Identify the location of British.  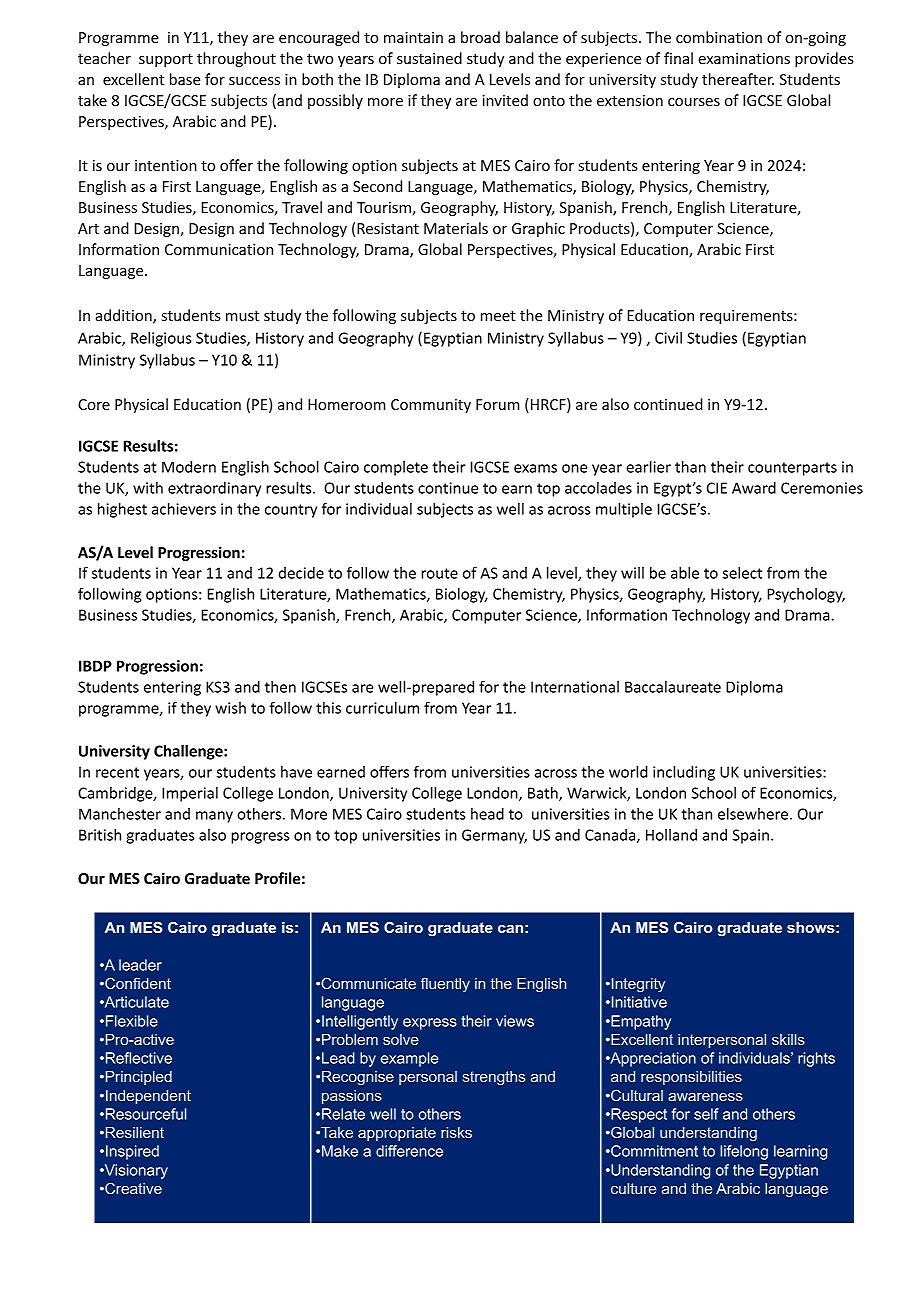
(100, 835).
